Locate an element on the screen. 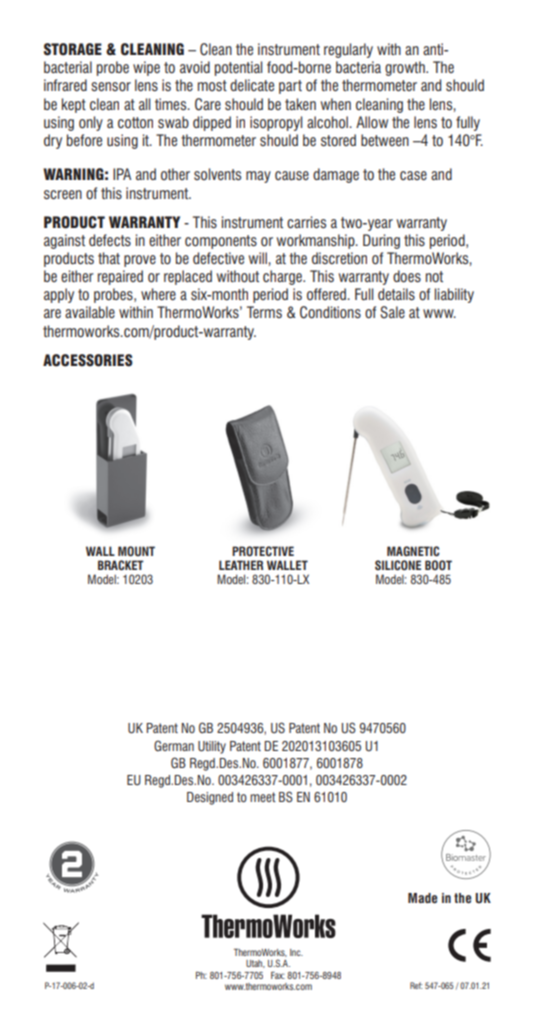  growth is located at coordinates (406, 68).
